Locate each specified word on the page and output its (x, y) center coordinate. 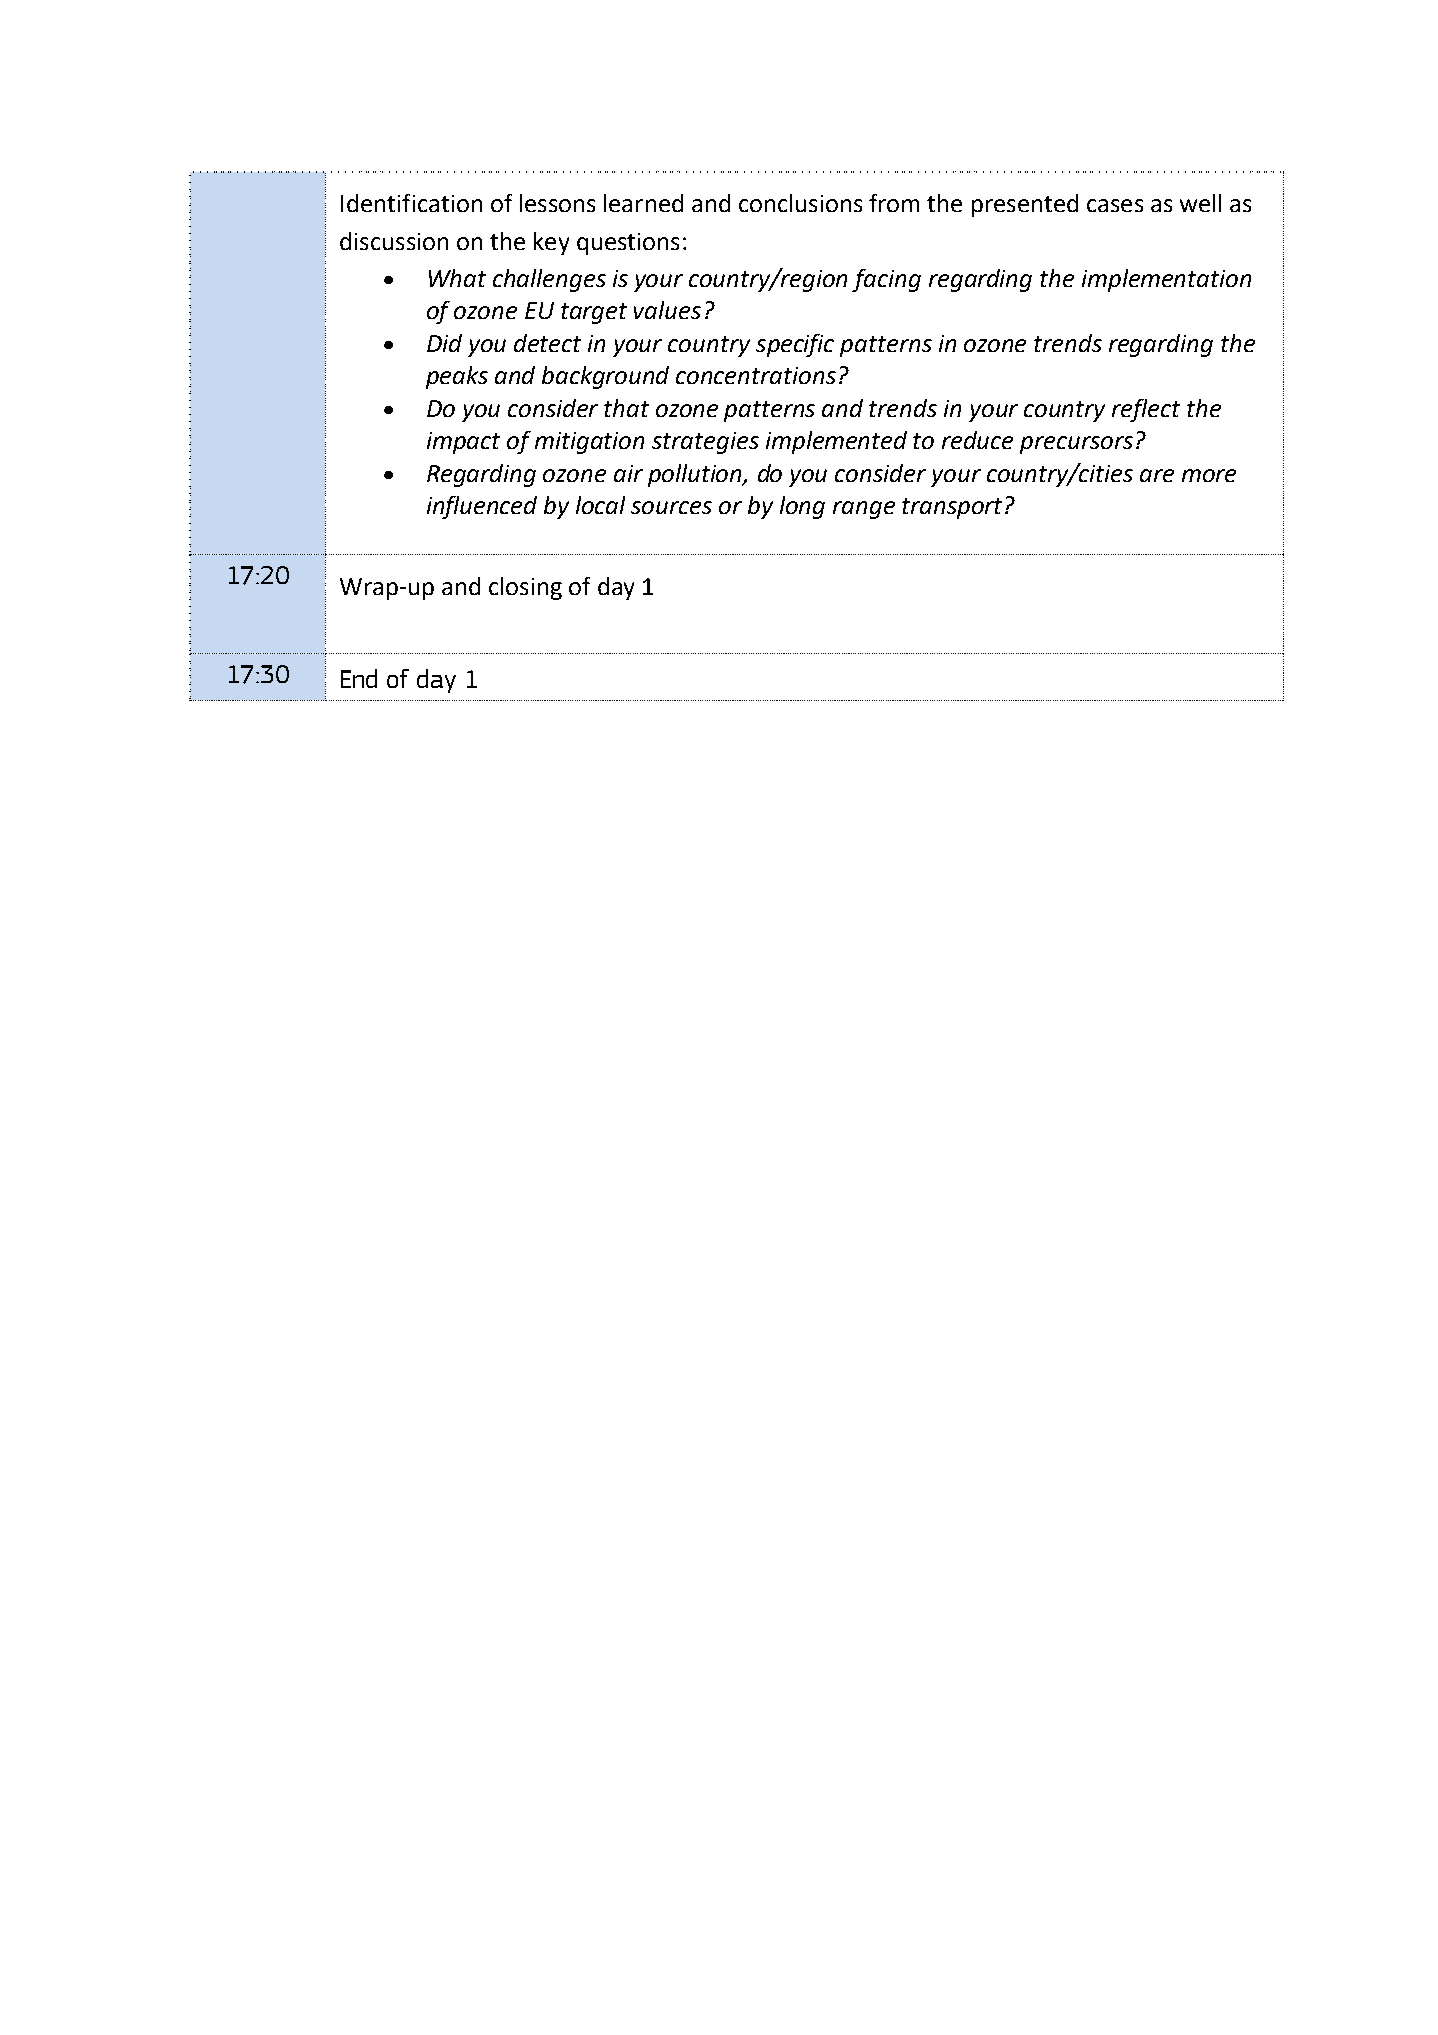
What (457, 278)
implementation (1166, 280)
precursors (1076, 445)
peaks (457, 377)
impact (463, 443)
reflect (1146, 410)
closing (525, 588)
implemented (836, 442)
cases (1115, 205)
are (1157, 475)
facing (886, 280)
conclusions (800, 203)
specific (795, 345)
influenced (482, 507)
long (802, 507)
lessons (557, 203)
